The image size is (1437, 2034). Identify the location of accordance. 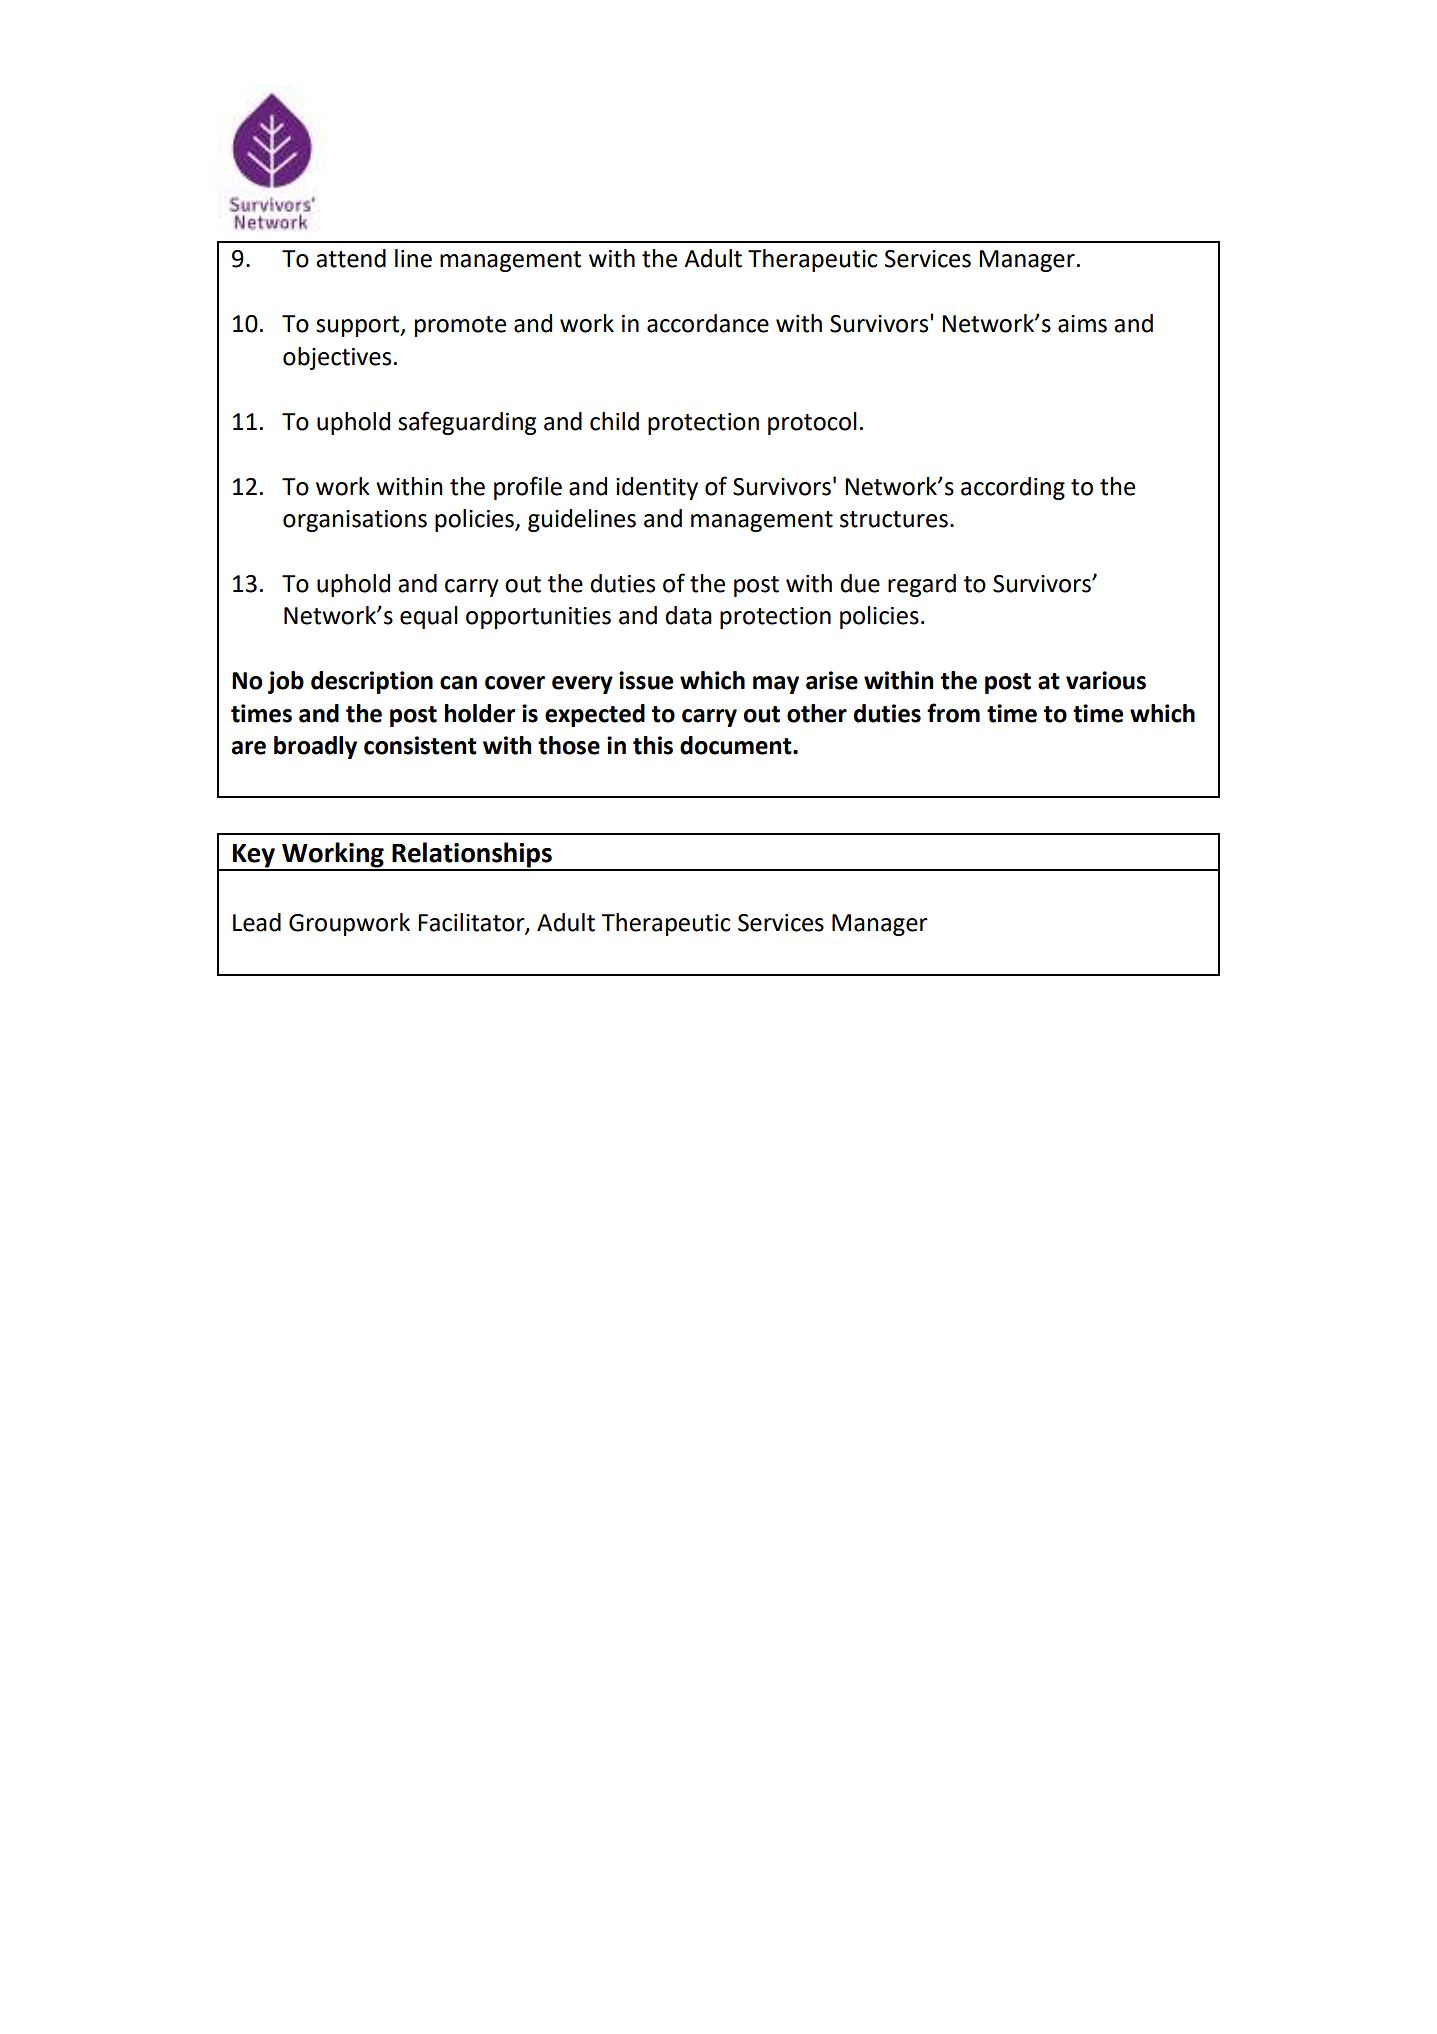
(708, 323).
